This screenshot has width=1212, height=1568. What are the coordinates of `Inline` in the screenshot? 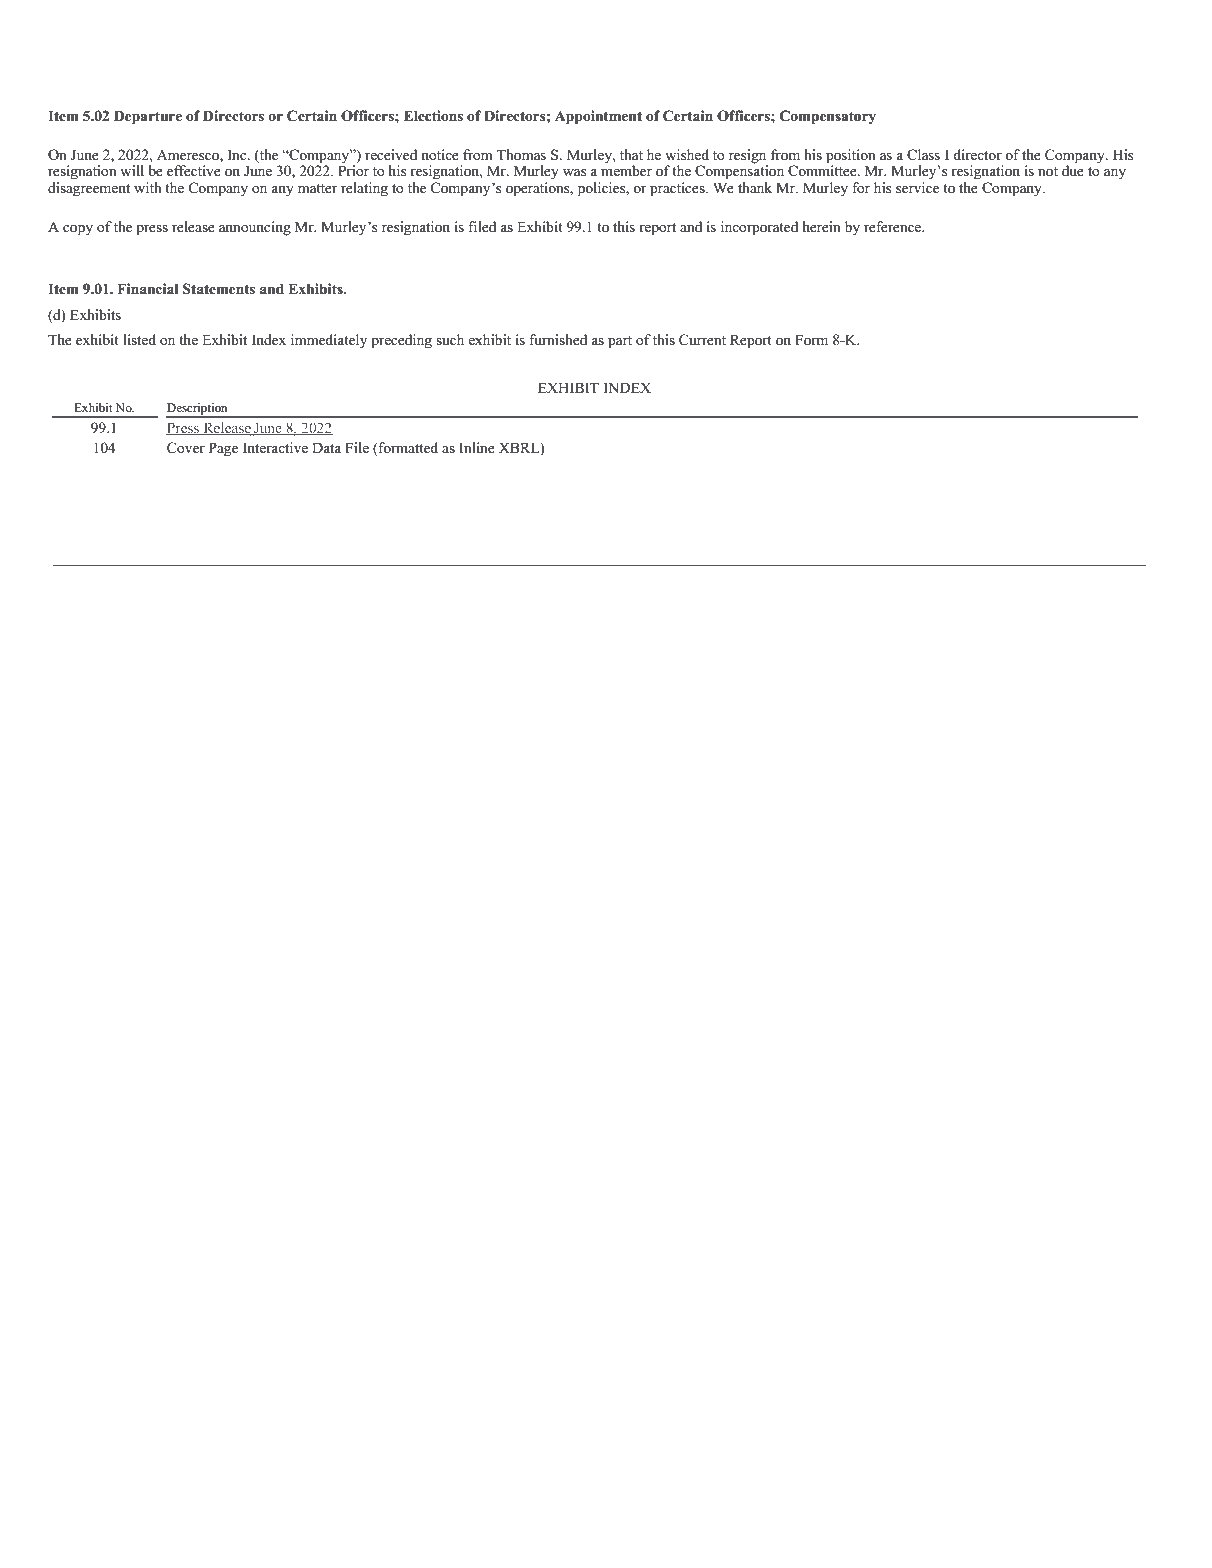 It's located at (477, 448).
